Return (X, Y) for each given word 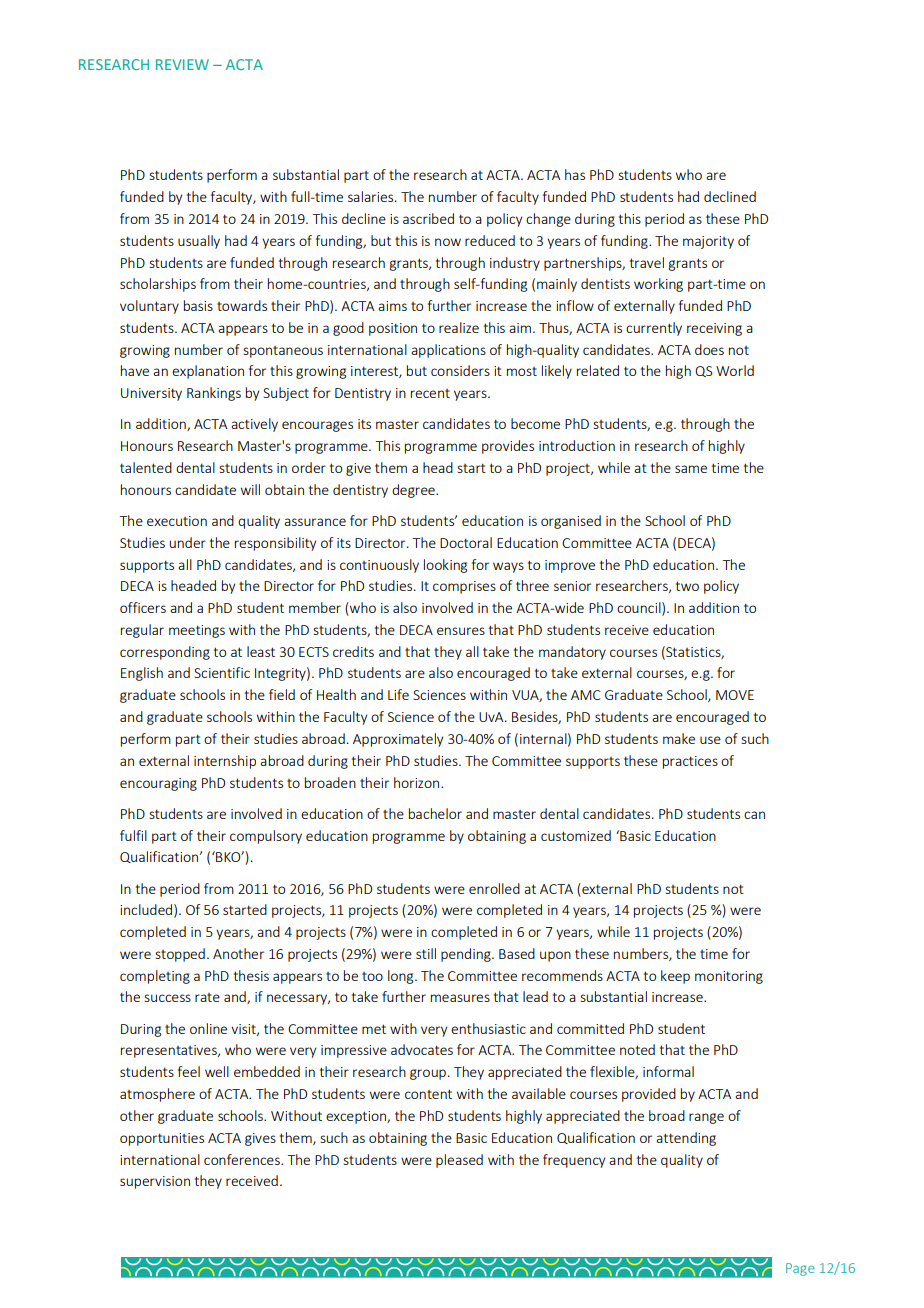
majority (708, 242)
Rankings (214, 394)
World (735, 370)
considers (460, 370)
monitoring (729, 977)
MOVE (735, 695)
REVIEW (182, 64)
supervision (155, 1182)
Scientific (222, 672)
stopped (180, 955)
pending (467, 955)
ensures (461, 631)
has (575, 174)
